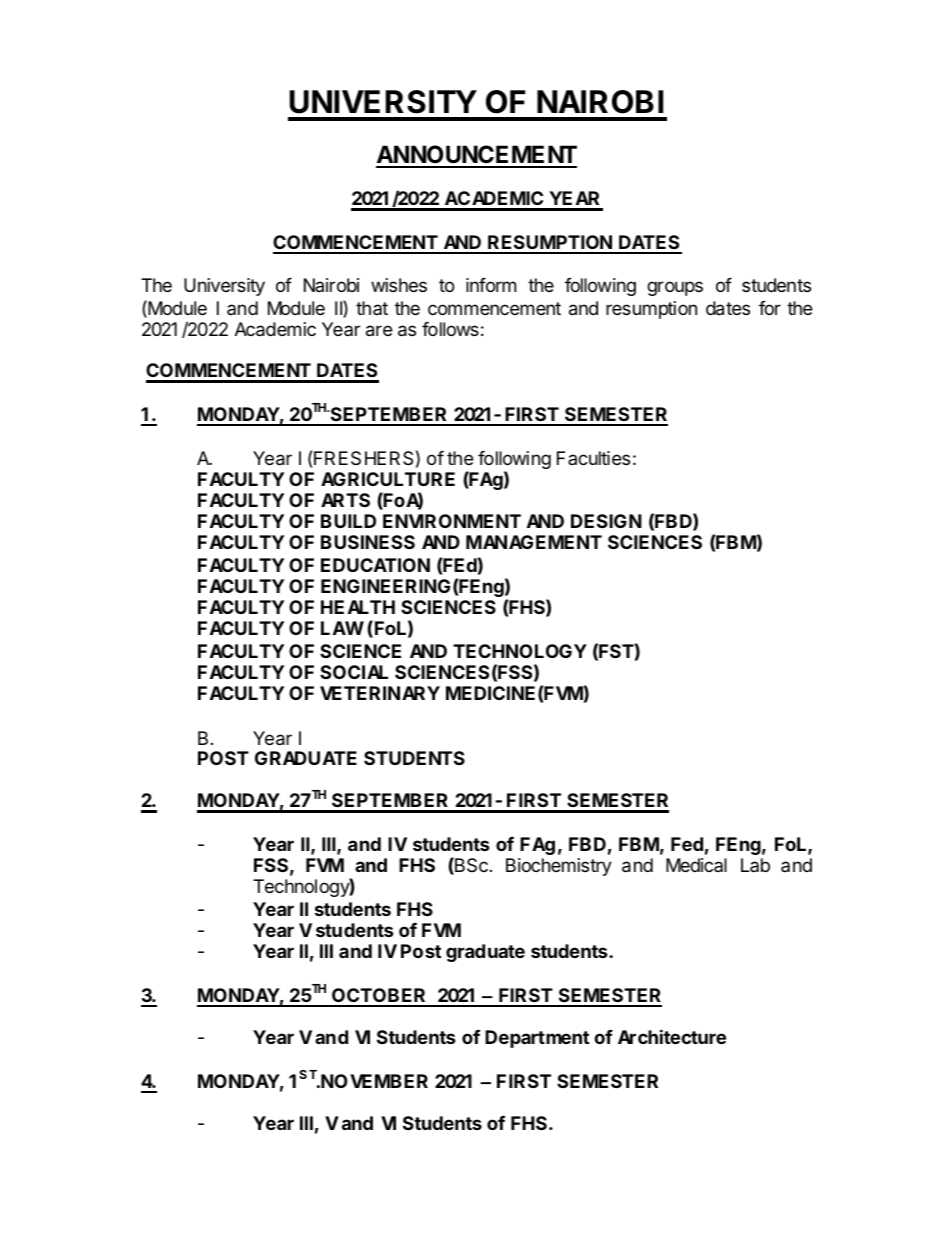 The image size is (952, 1233). I want to click on Architecture, so click(672, 1036).
